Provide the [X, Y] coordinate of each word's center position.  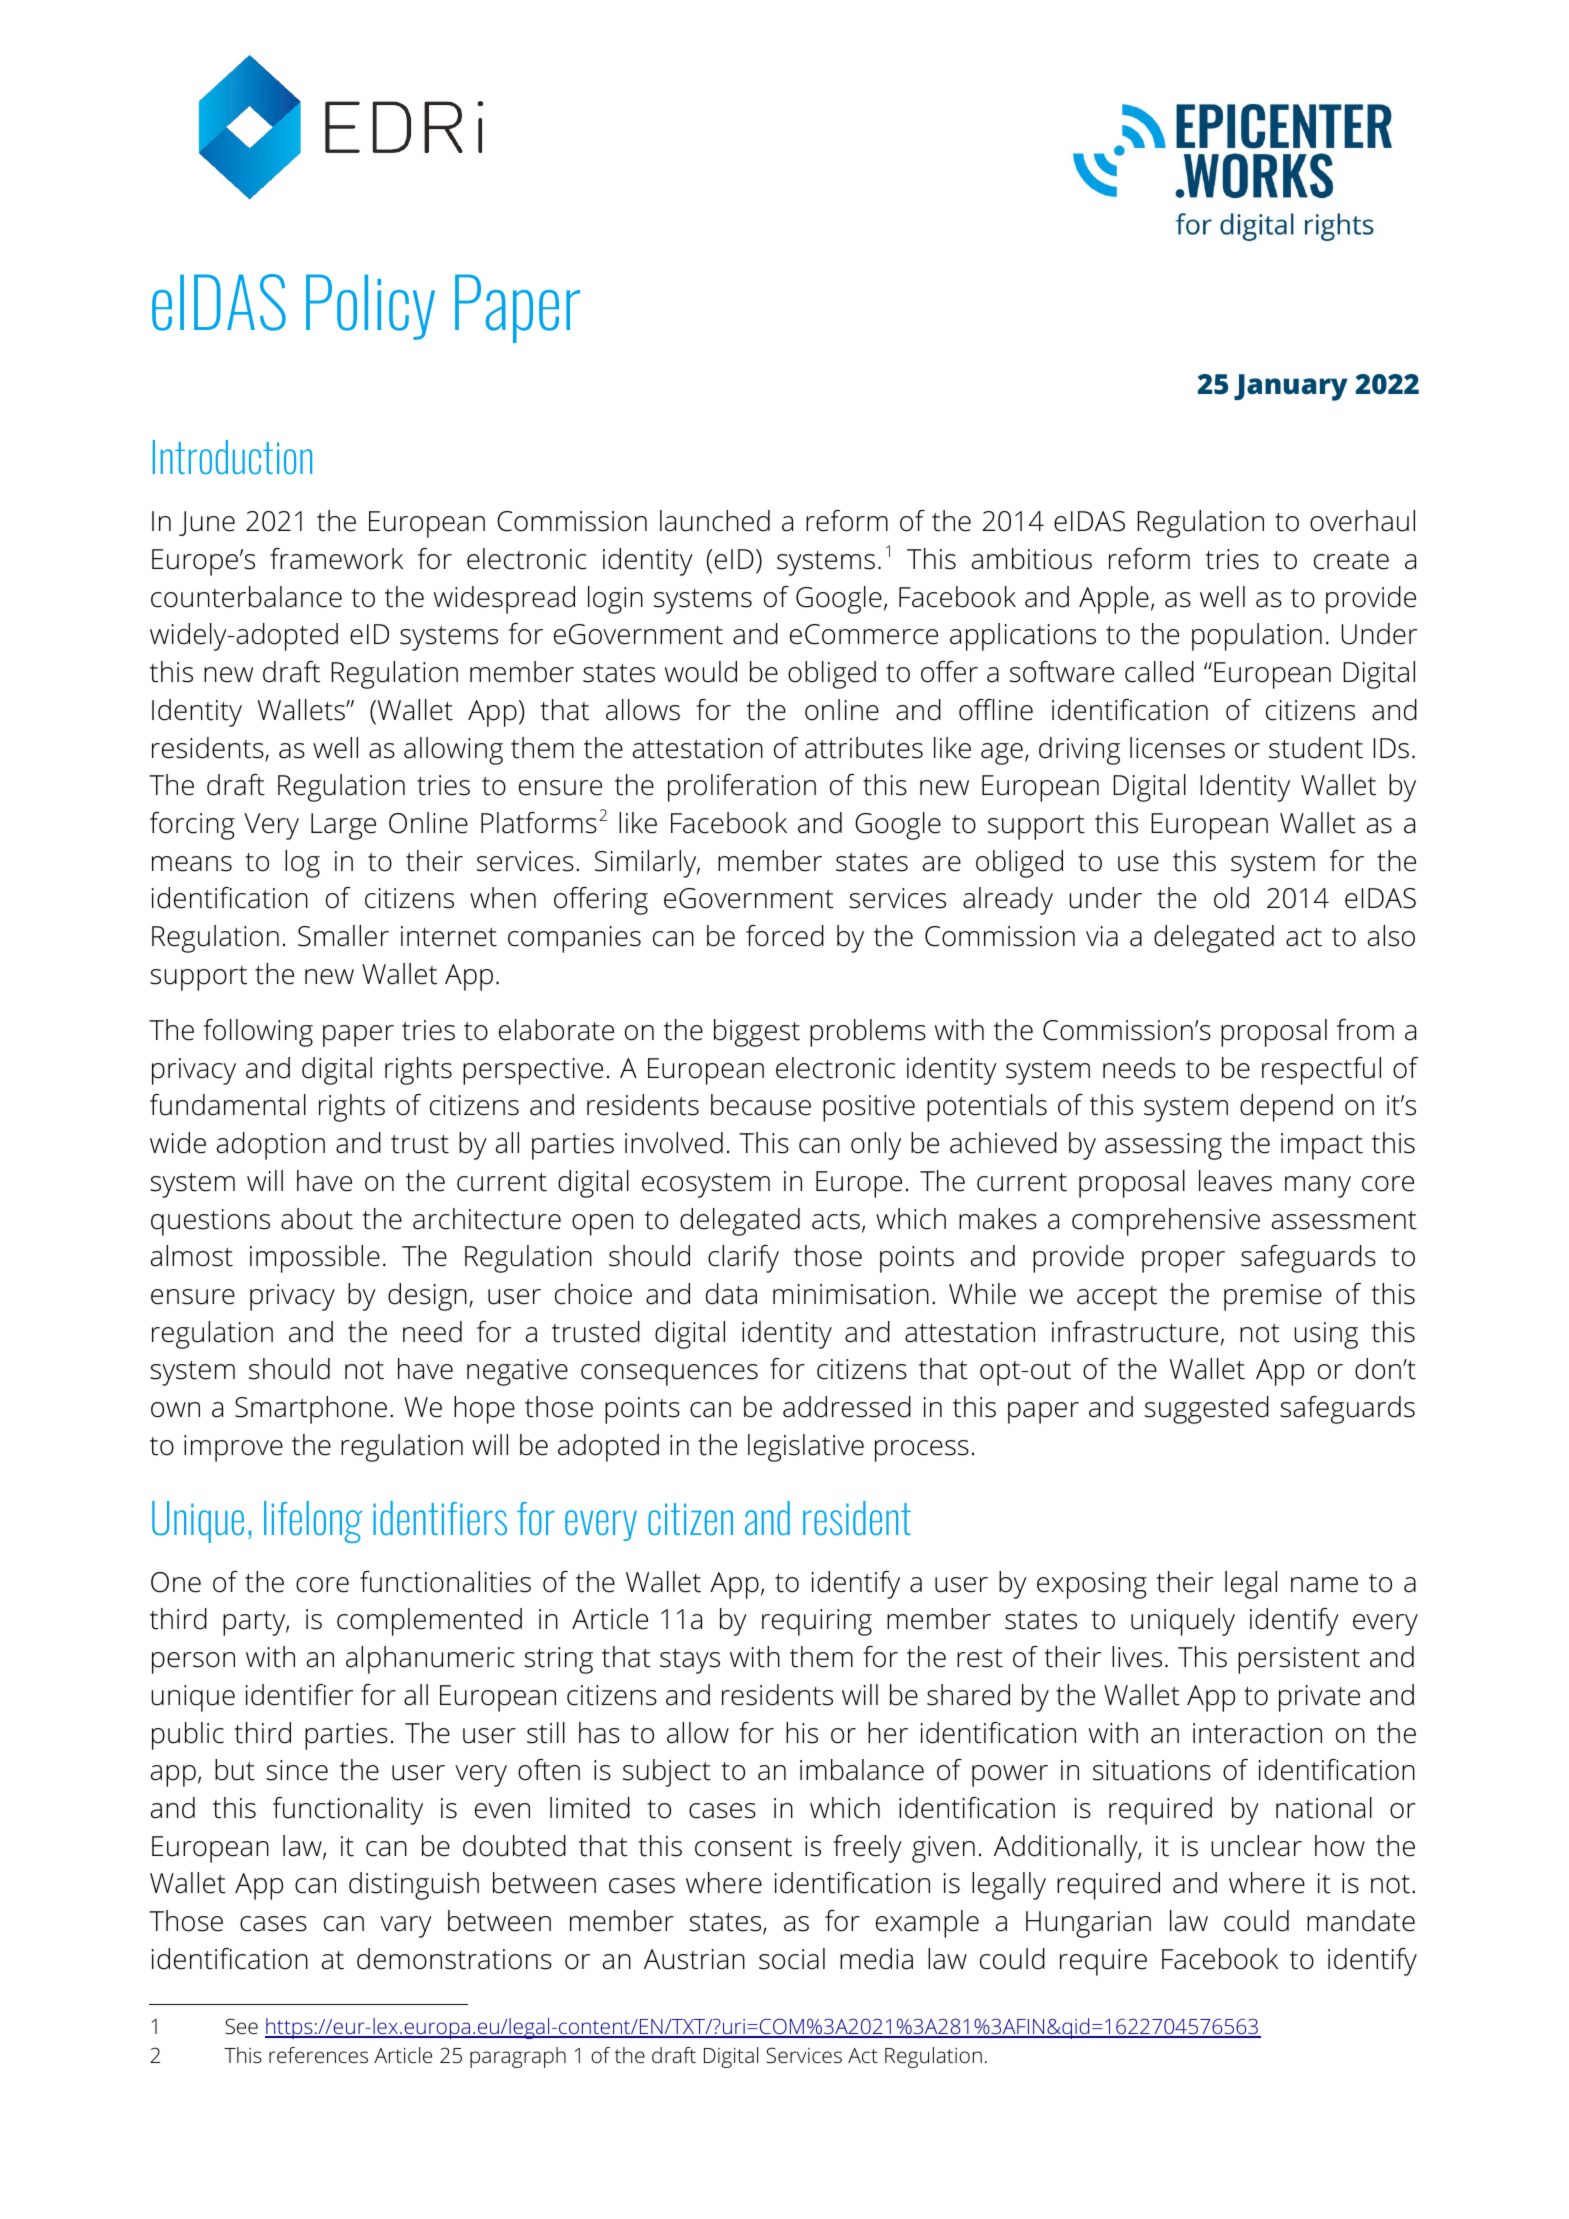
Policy [370, 307]
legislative [806, 1448]
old [1231, 898]
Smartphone [311, 1410]
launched [715, 521]
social [792, 1959]
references [318, 2055]
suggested [1207, 1410]
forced [785, 936]
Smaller [343, 936]
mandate [1361, 1921]
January [1291, 387]
